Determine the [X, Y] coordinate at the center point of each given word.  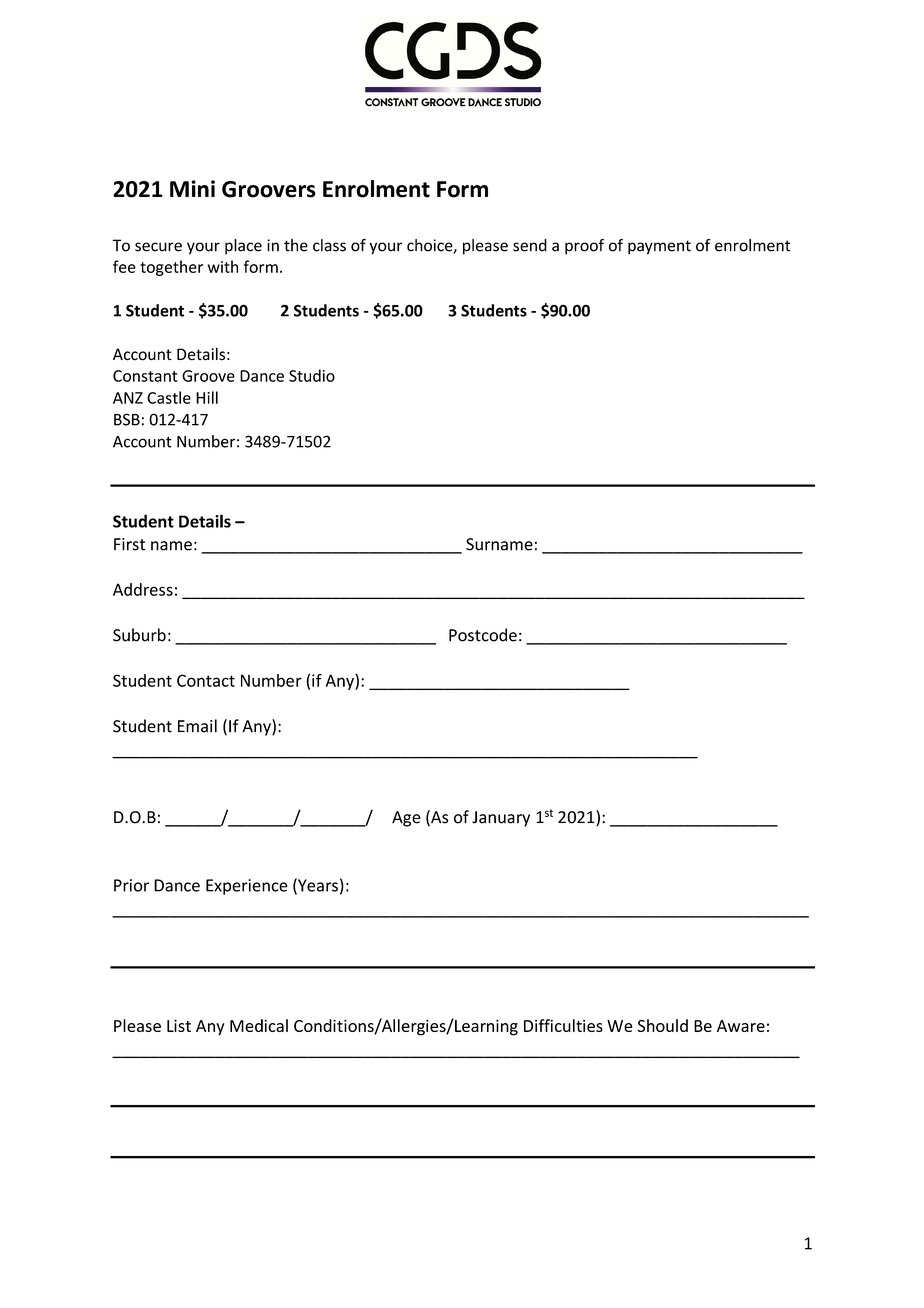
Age [406, 819]
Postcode [483, 635]
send [530, 245]
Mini [192, 188]
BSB [127, 419]
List [179, 1025]
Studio [312, 375]
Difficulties [563, 1025]
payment [659, 247]
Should [662, 1025]
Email [197, 726]
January [501, 819]
